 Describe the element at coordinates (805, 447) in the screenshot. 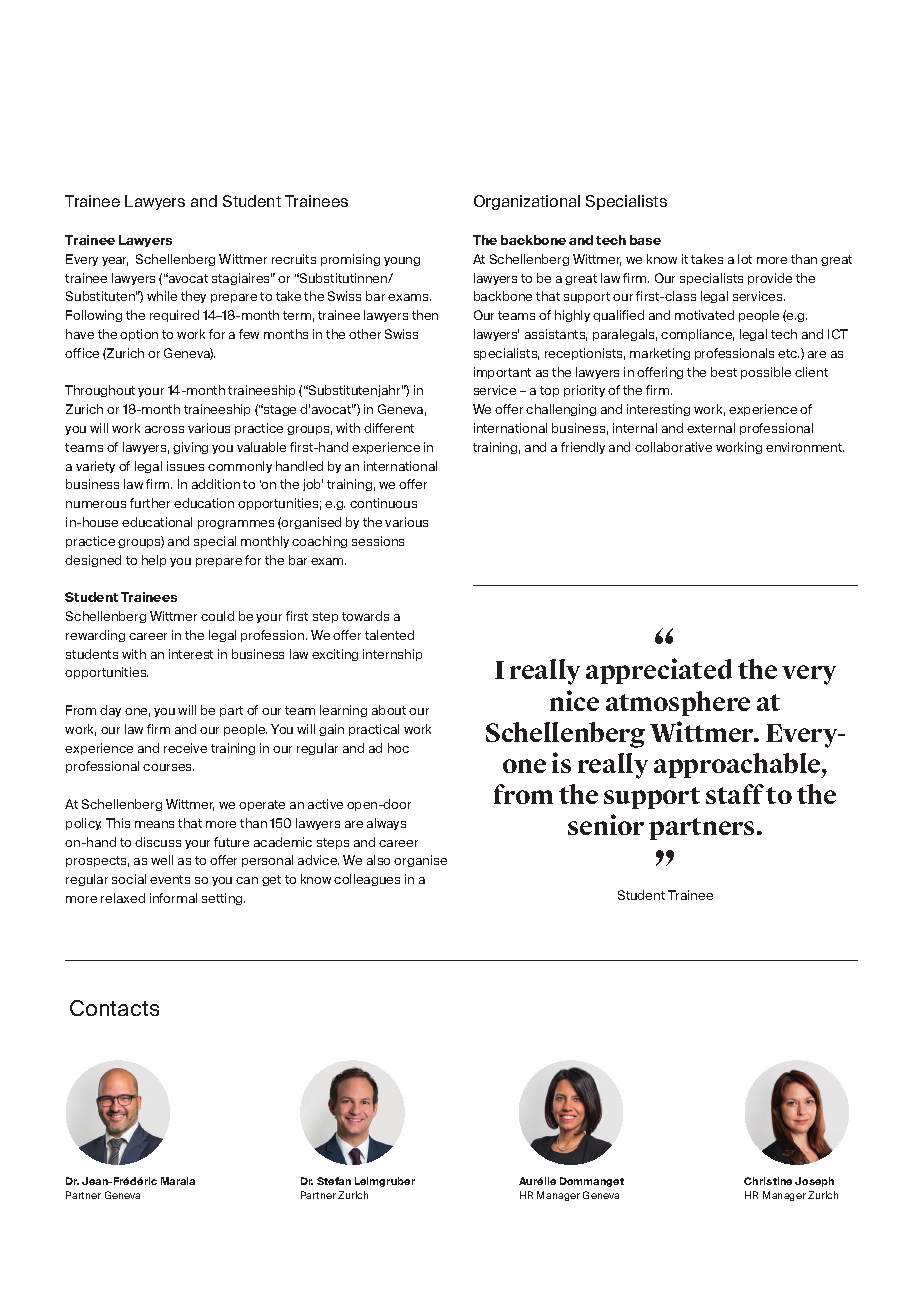

I see `environment` at that location.
